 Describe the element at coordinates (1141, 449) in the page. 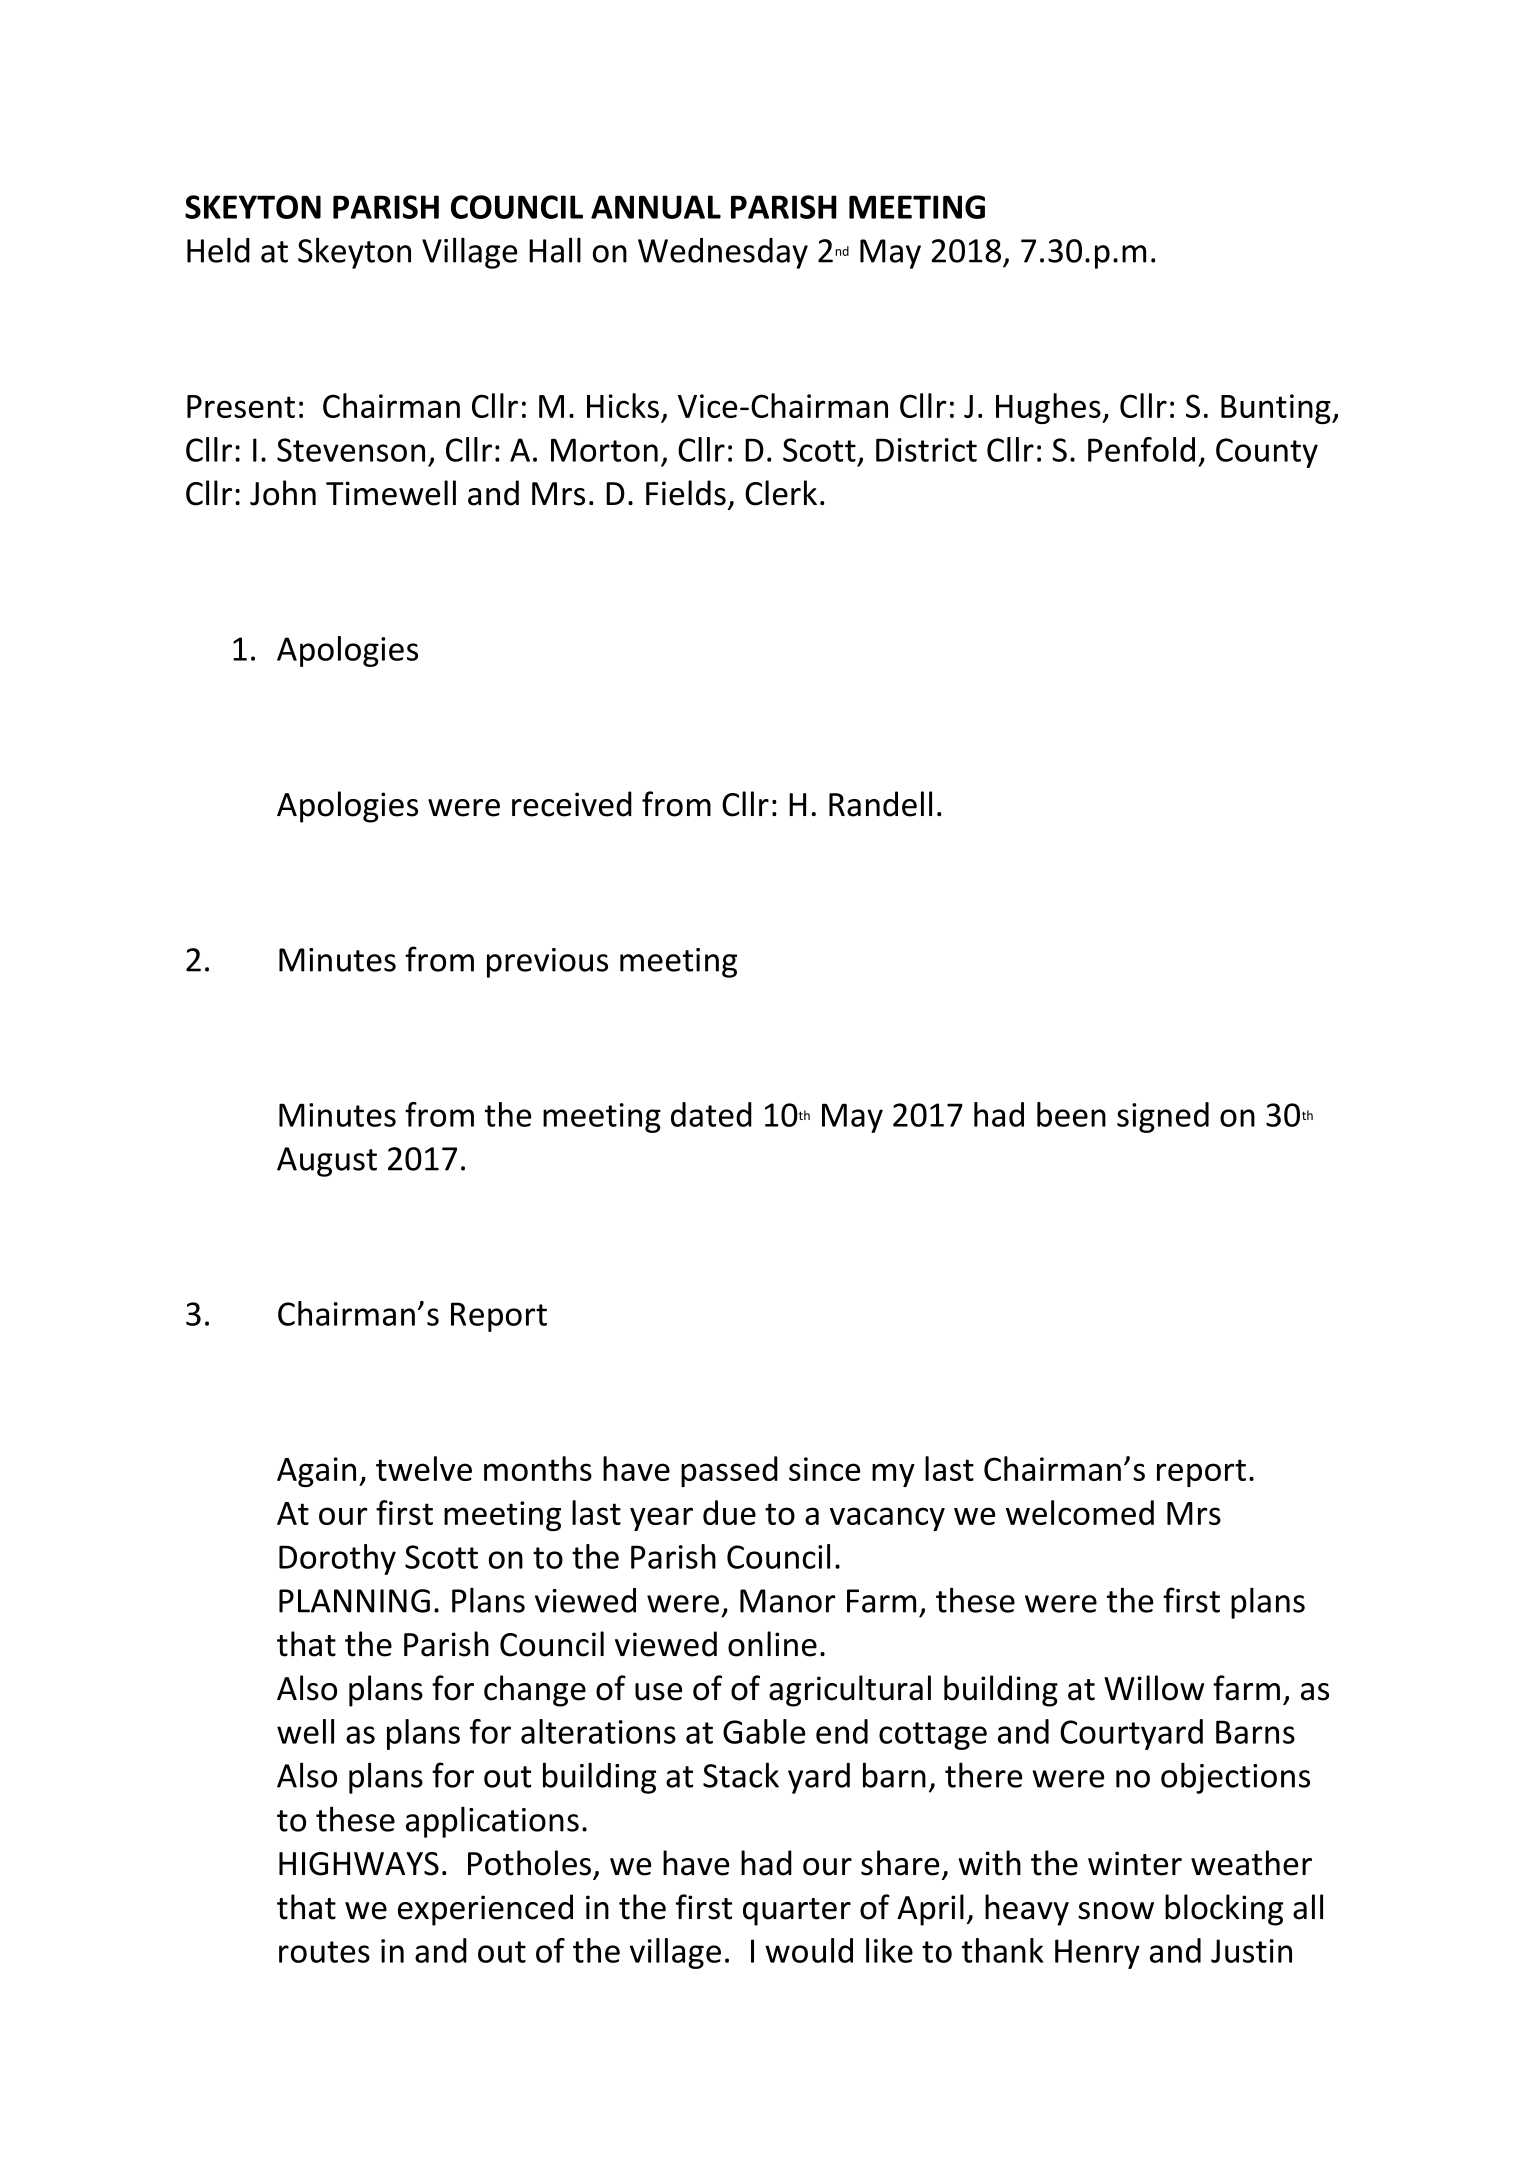

I see `Penfold` at that location.
